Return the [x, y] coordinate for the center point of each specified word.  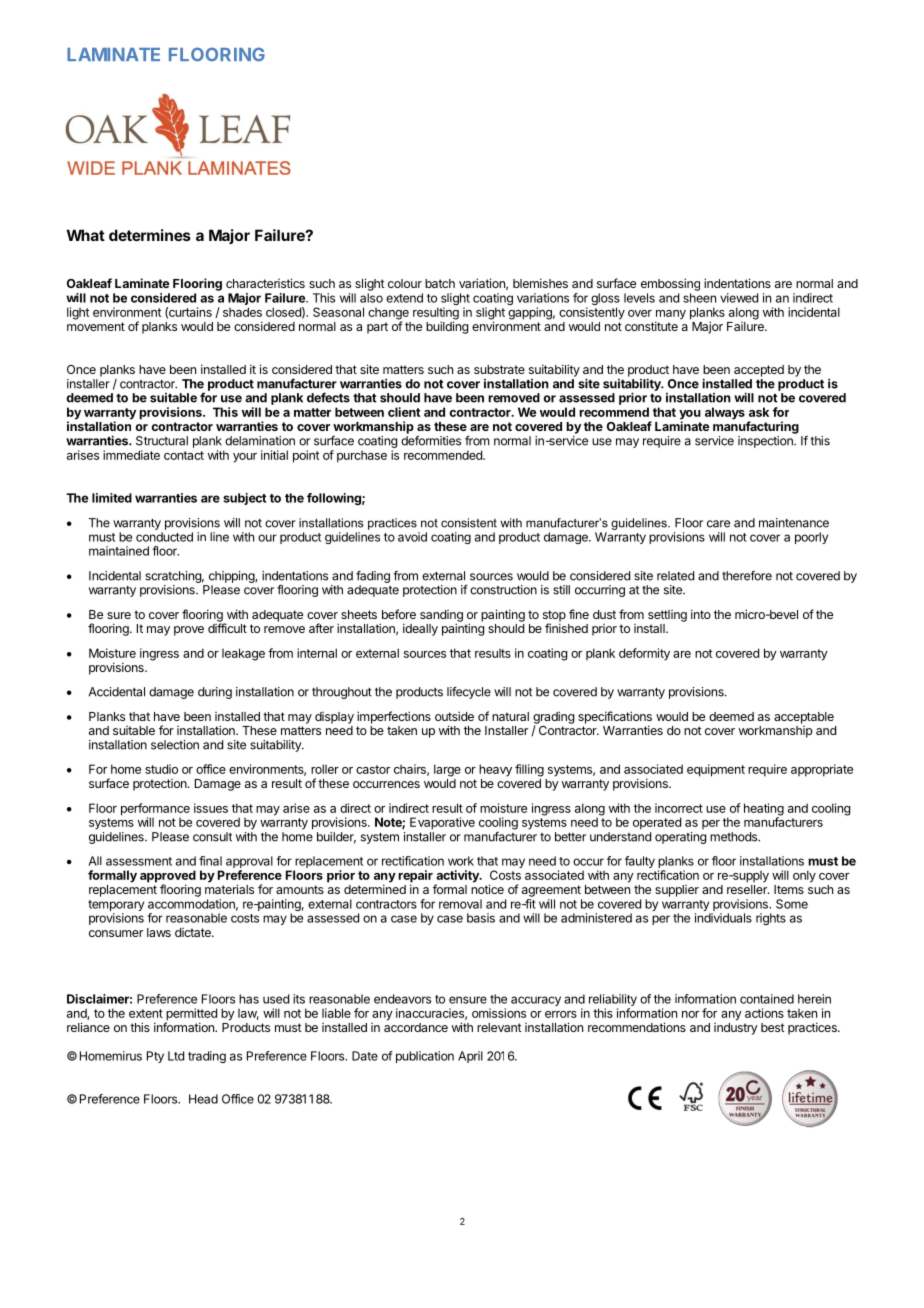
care [718, 524]
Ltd [176, 1056]
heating [764, 810]
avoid [412, 537]
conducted [164, 537]
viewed [739, 298]
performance [155, 810]
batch [440, 283]
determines [150, 235]
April [470, 1057]
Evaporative [442, 823]
